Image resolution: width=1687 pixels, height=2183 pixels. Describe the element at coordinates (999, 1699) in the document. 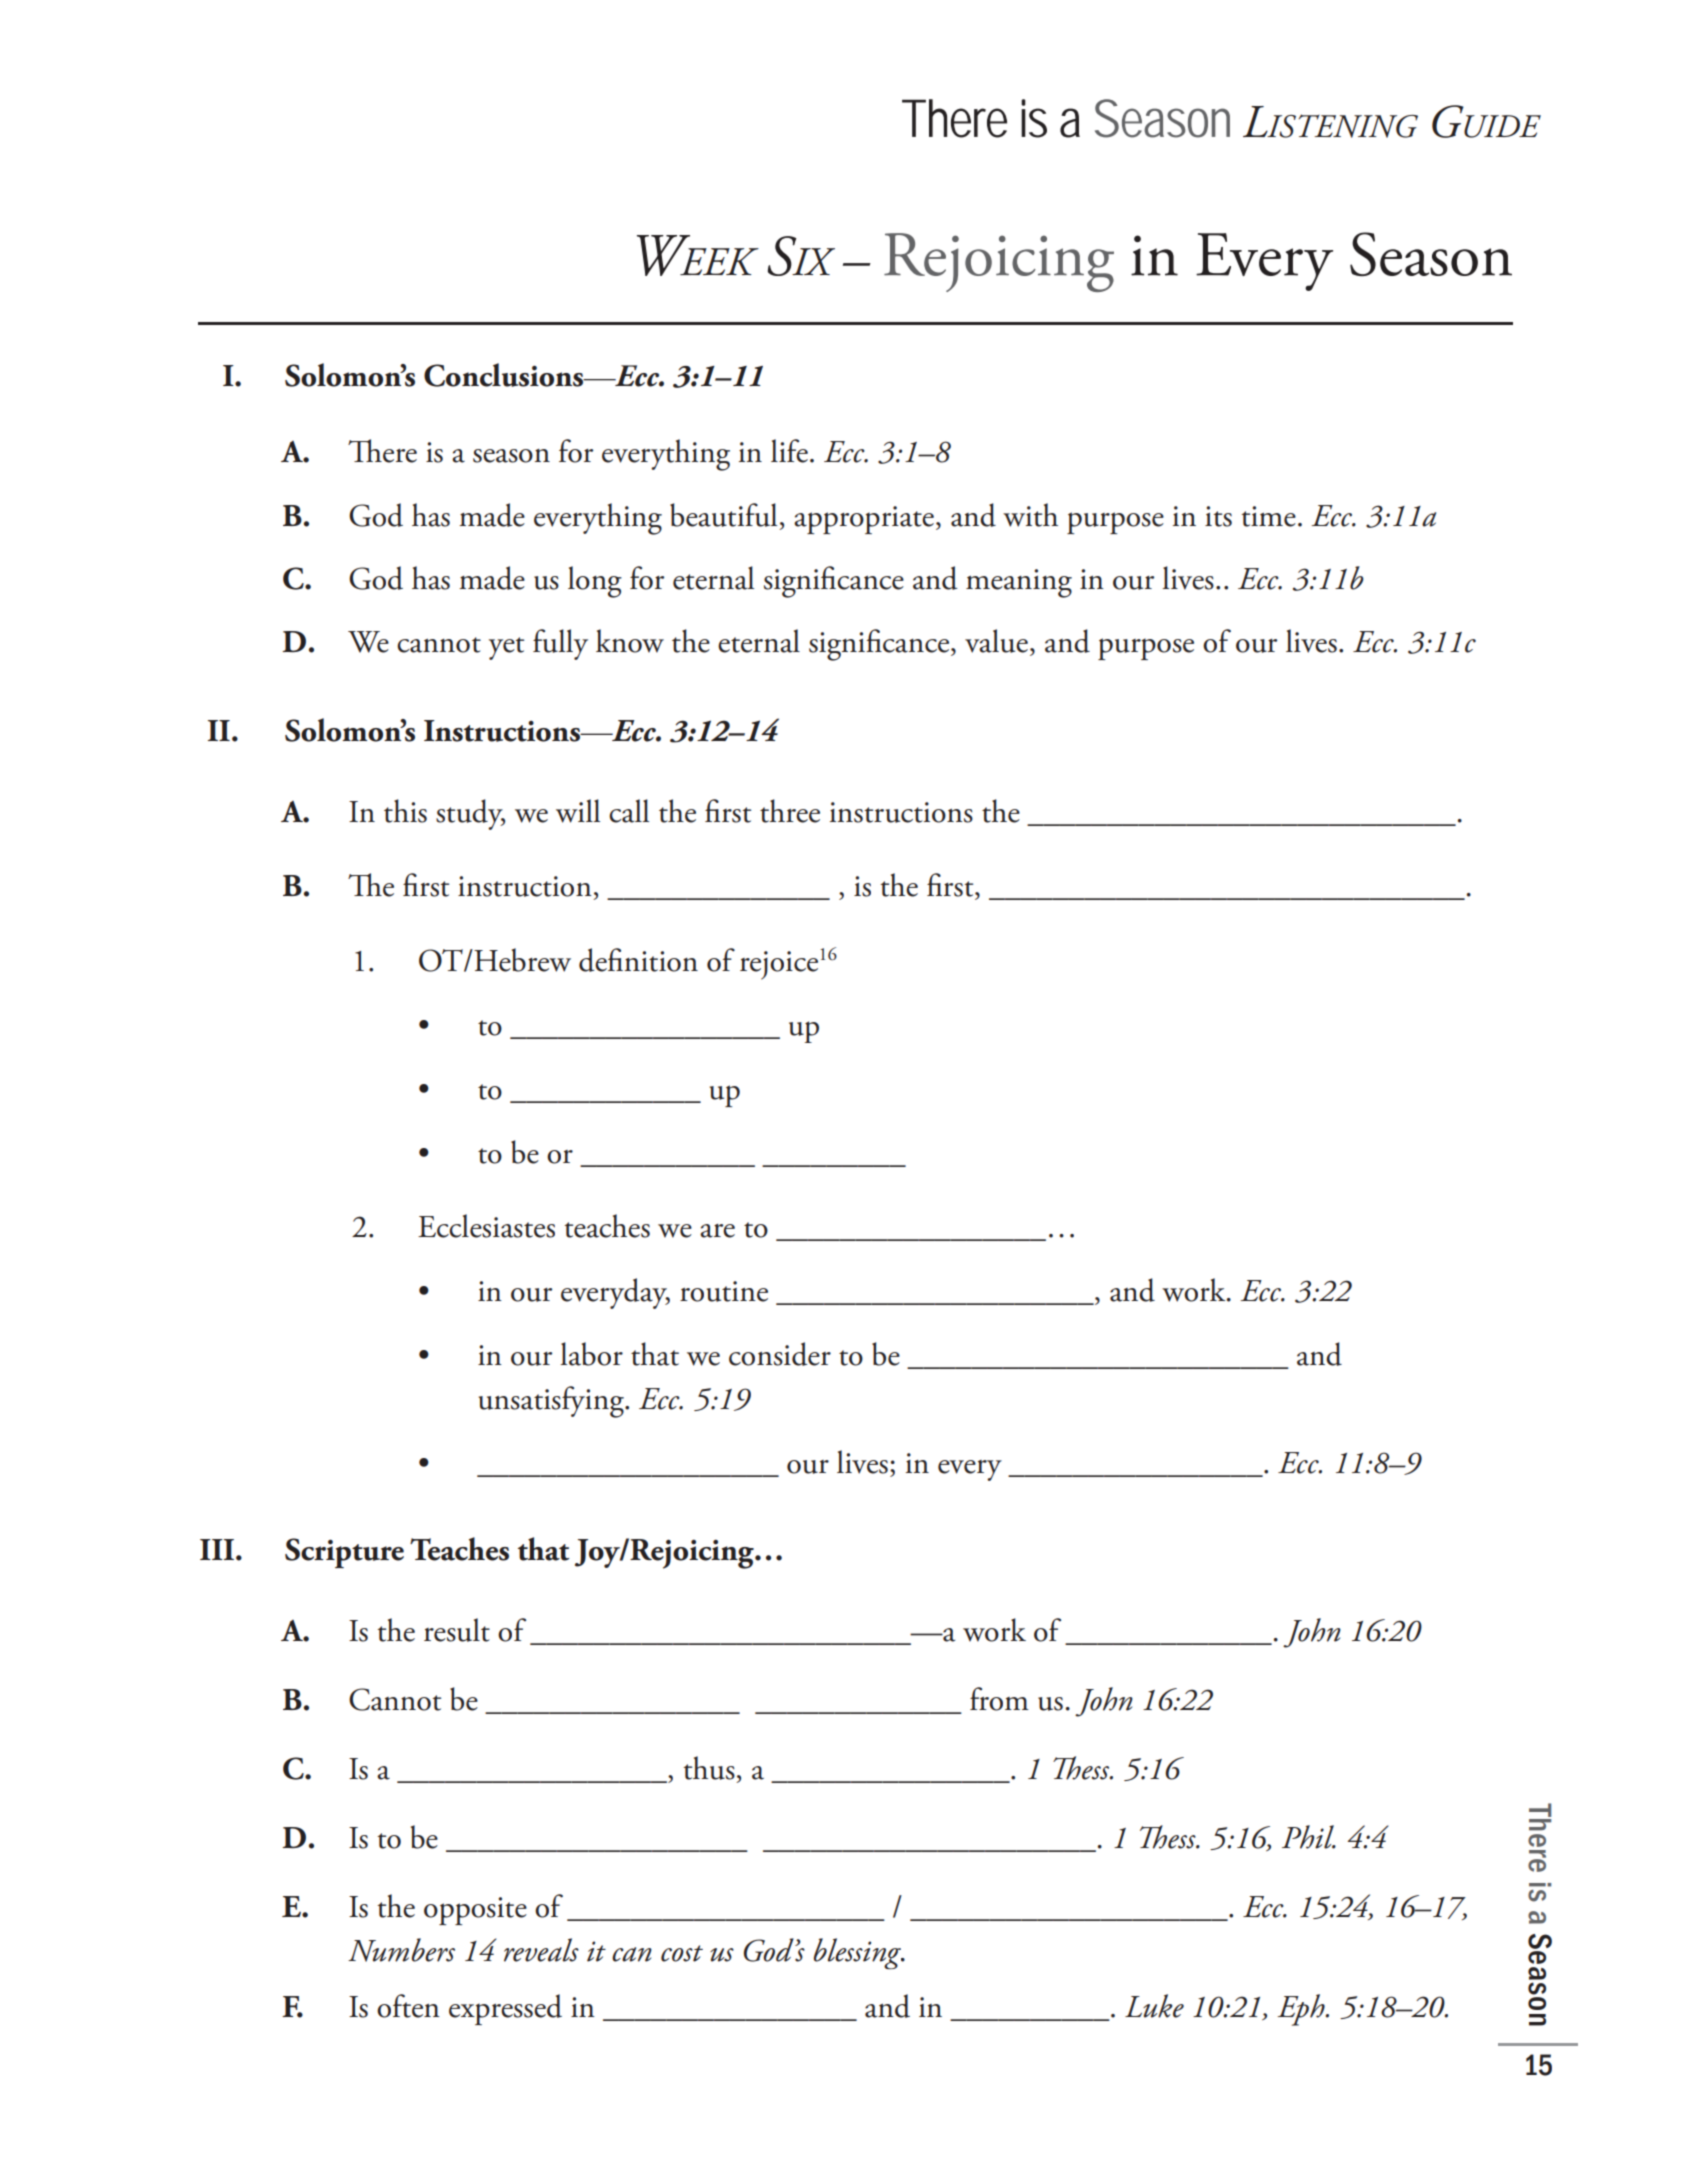

I see `from` at that location.
